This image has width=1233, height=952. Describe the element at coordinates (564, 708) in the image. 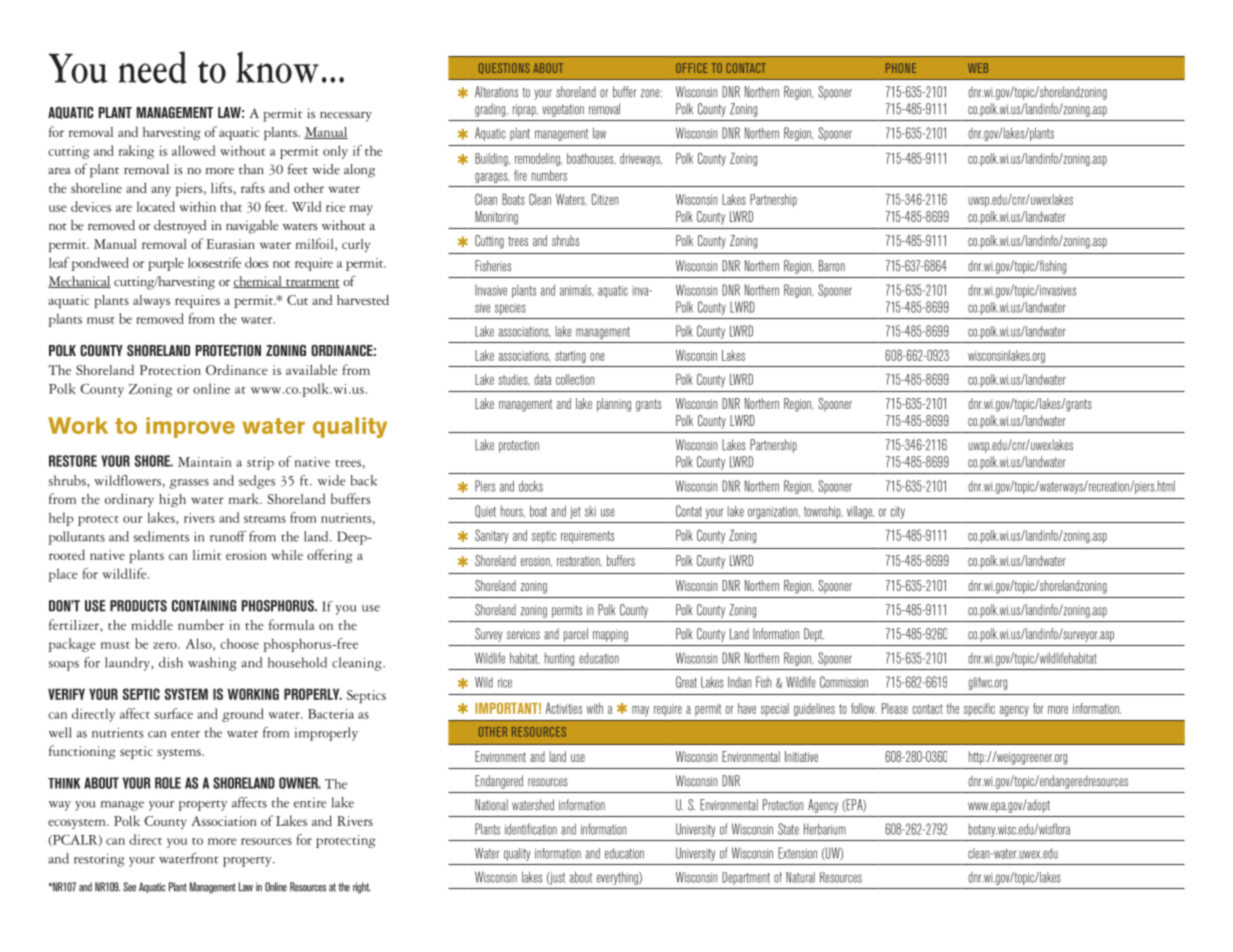

I see `Activities` at that location.
